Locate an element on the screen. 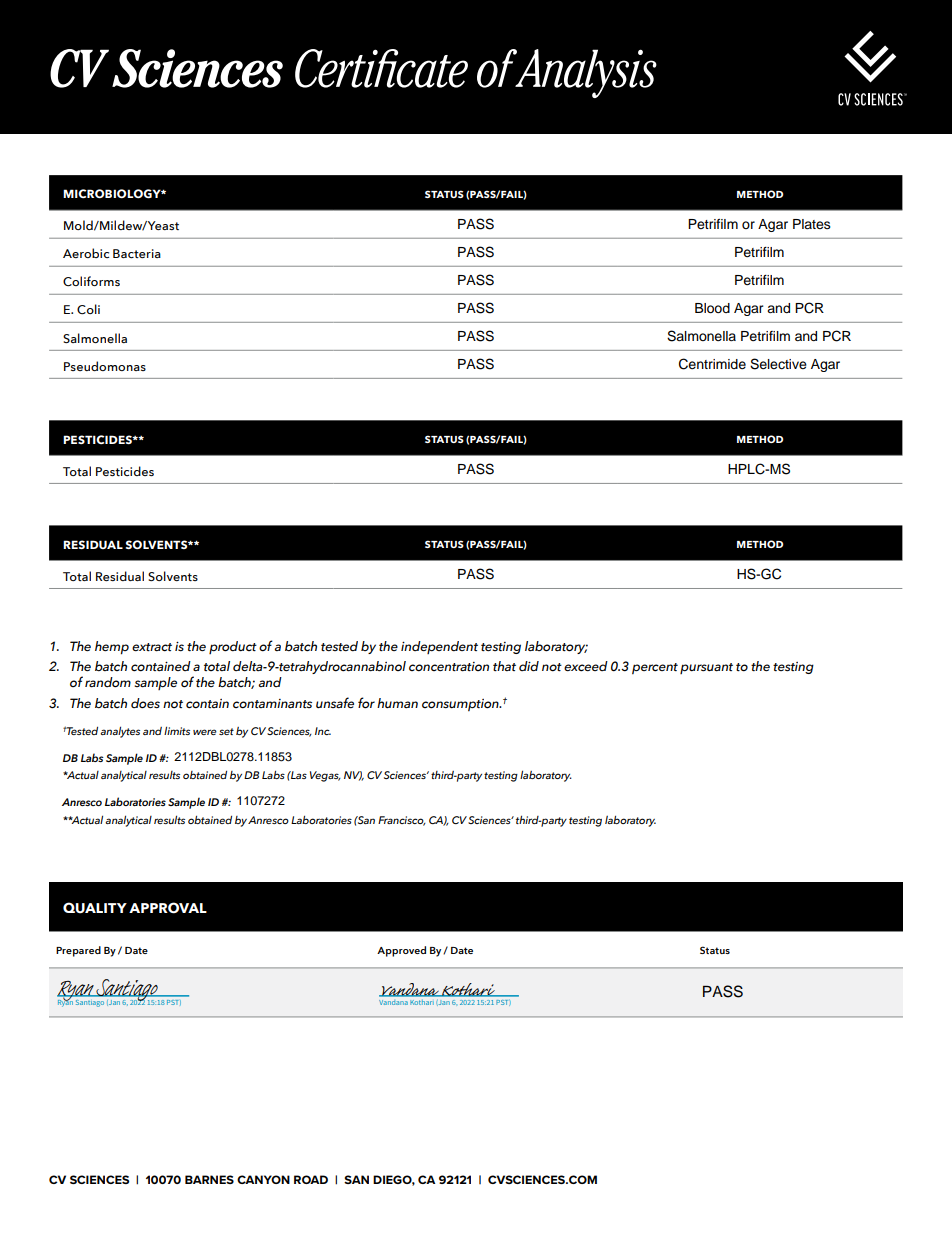 The width and height of the screenshot is (952, 1233). ROAD is located at coordinates (311, 1179).
